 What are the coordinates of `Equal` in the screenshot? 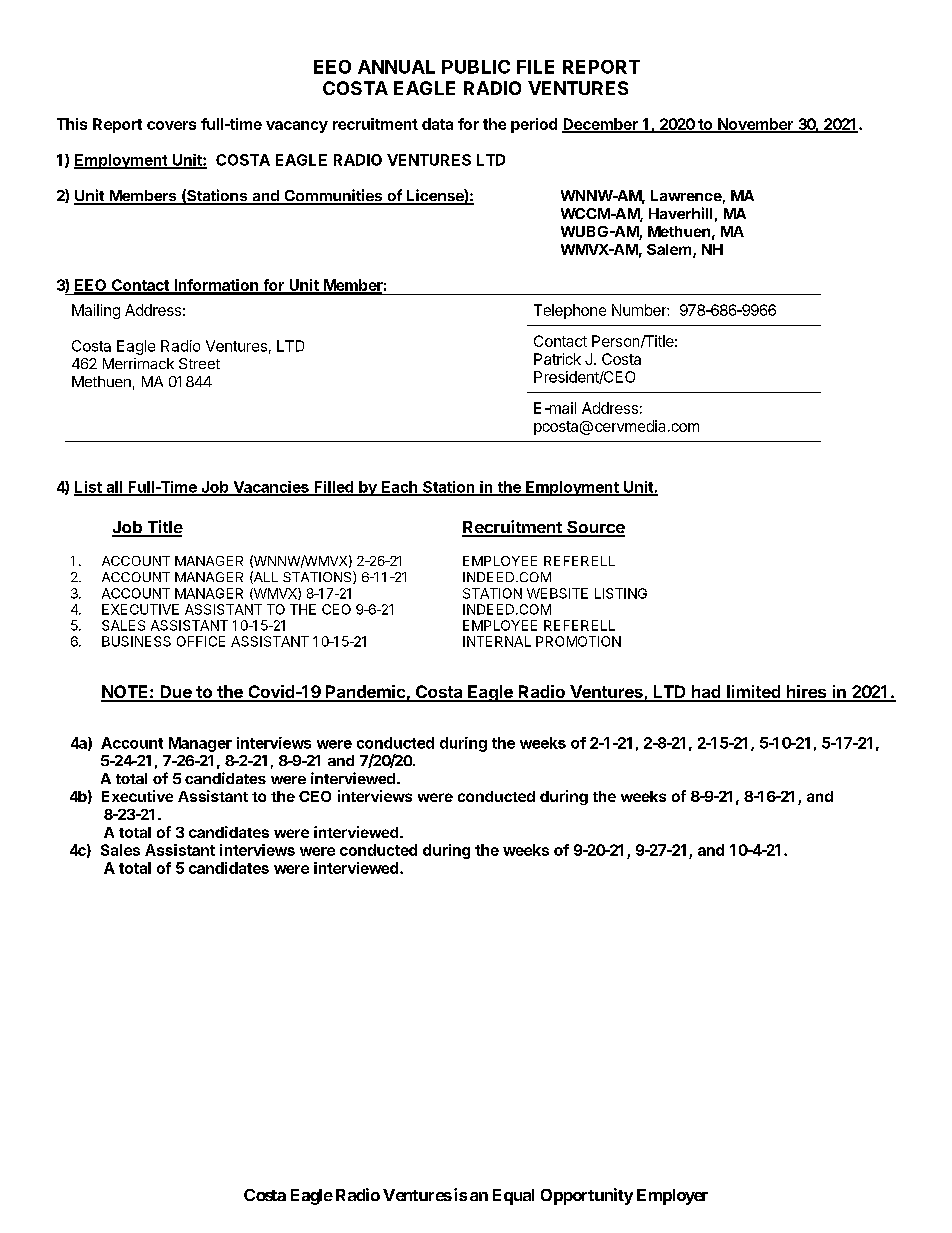 It's located at (513, 1197).
